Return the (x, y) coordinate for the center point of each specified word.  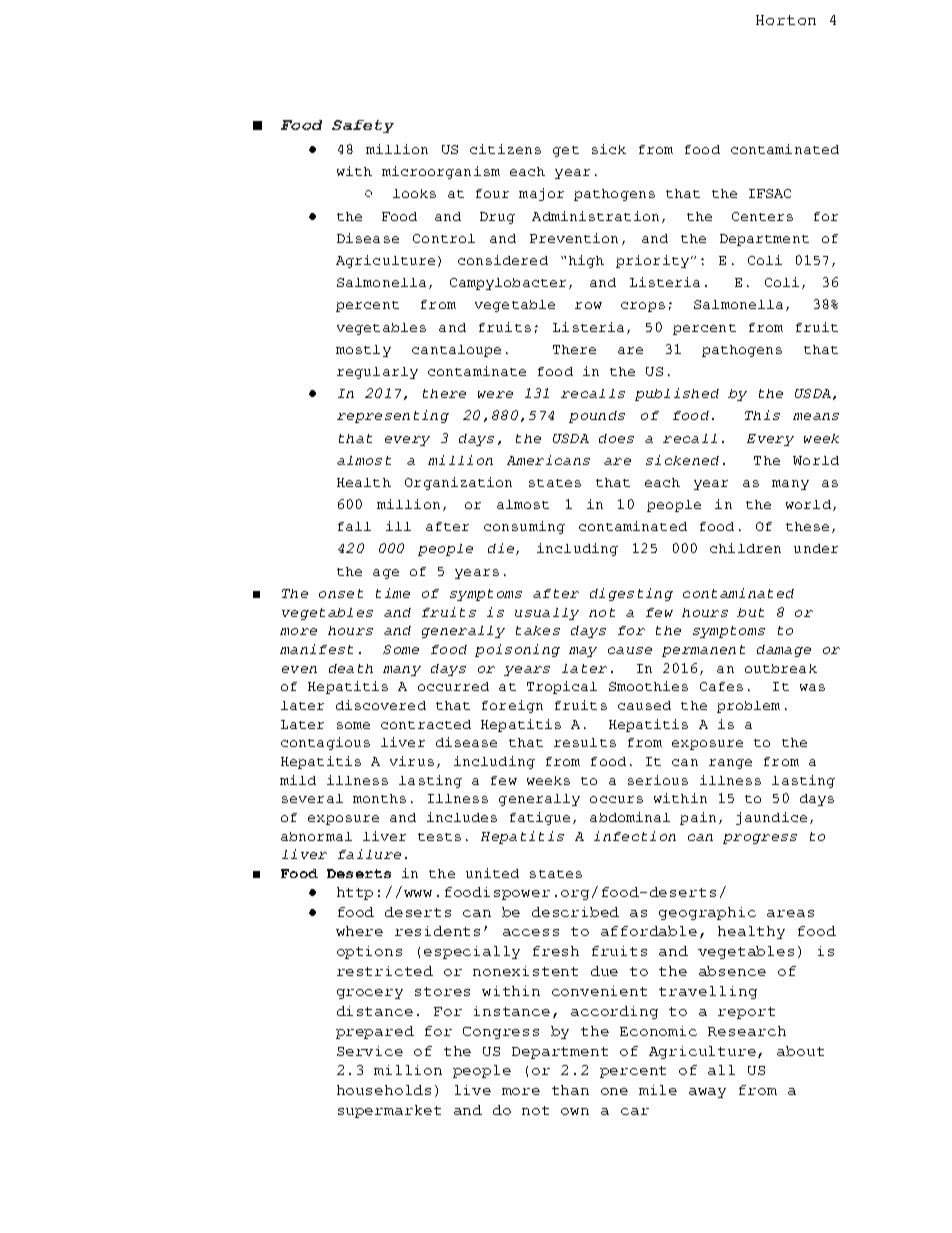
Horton (786, 20)
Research (747, 1031)
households (384, 1090)
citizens (505, 149)
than (570, 1090)
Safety (363, 126)
